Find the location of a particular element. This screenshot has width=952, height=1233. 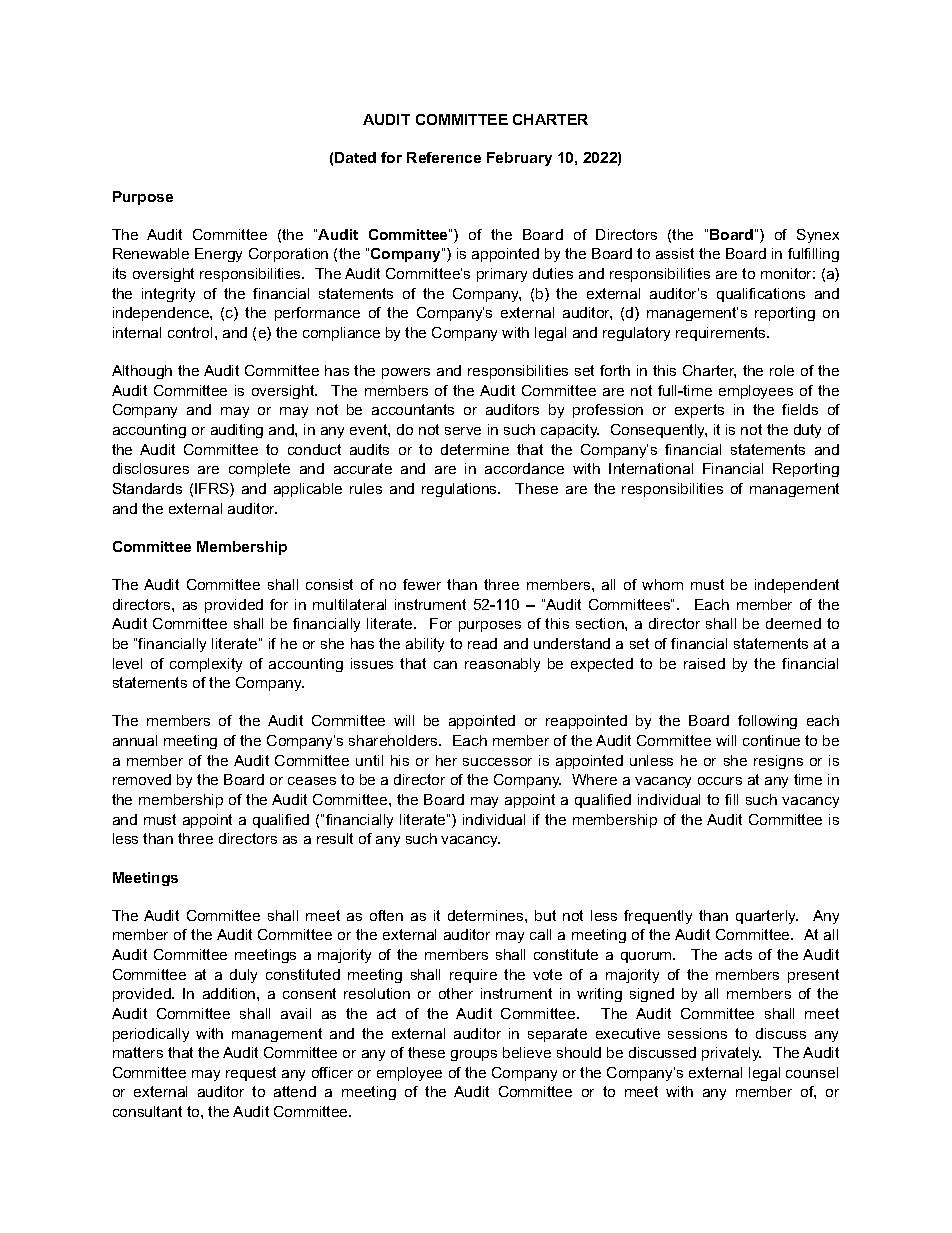

successor is located at coordinates (497, 762).
